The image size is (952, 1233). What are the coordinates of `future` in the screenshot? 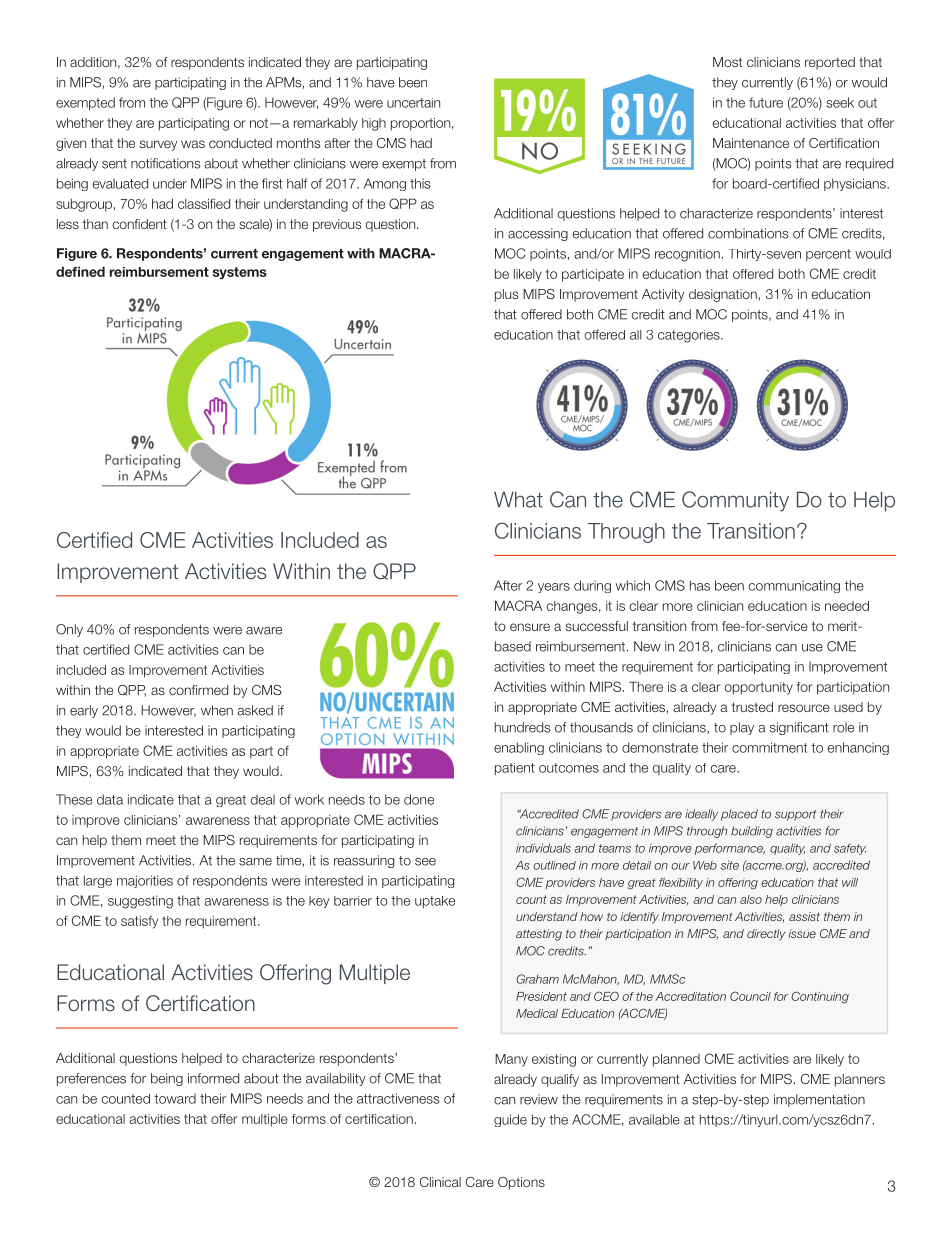 It's located at (766, 102).
